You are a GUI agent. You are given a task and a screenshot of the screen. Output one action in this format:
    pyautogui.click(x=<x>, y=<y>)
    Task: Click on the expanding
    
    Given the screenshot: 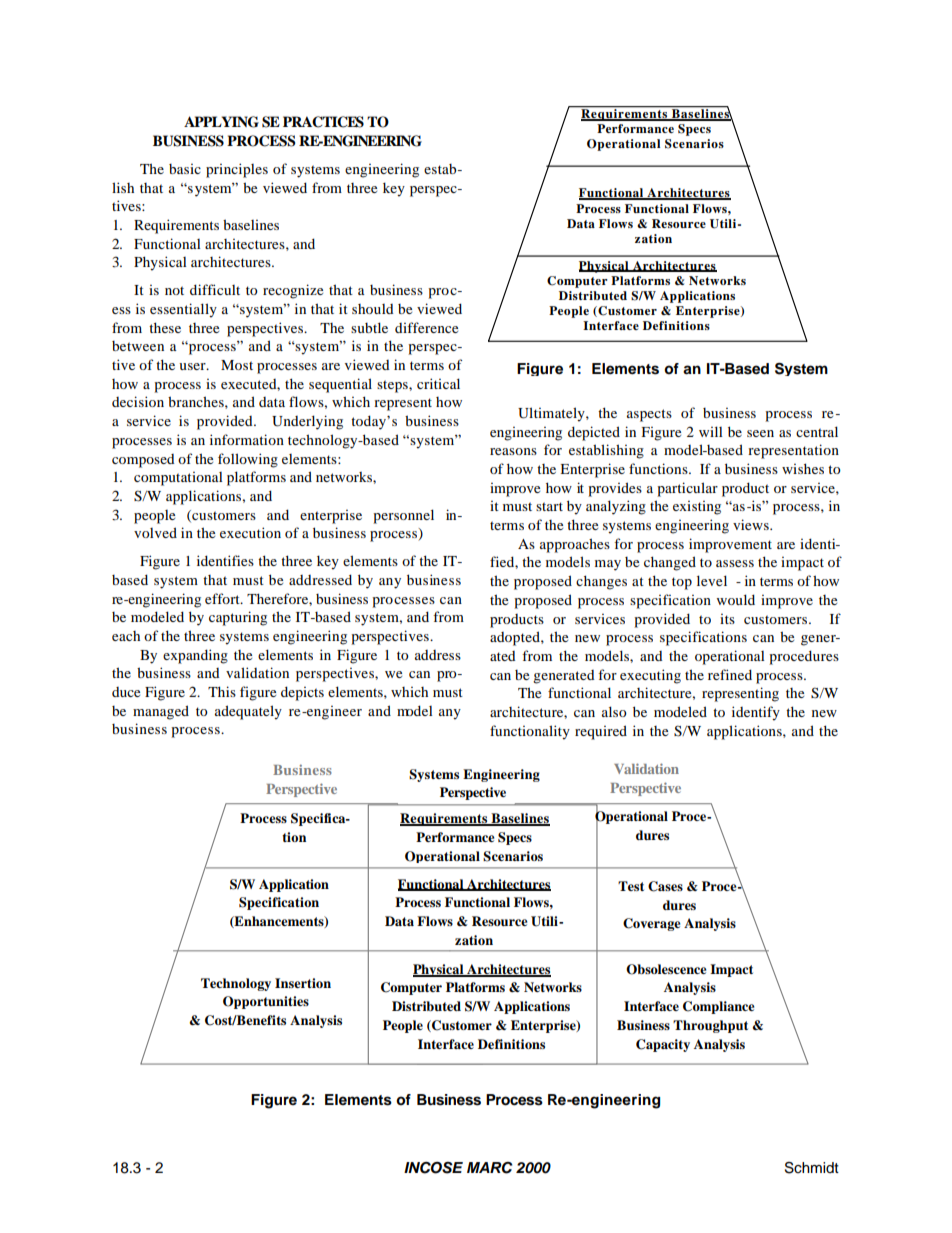 What is the action you would take?
    pyautogui.click(x=195, y=656)
